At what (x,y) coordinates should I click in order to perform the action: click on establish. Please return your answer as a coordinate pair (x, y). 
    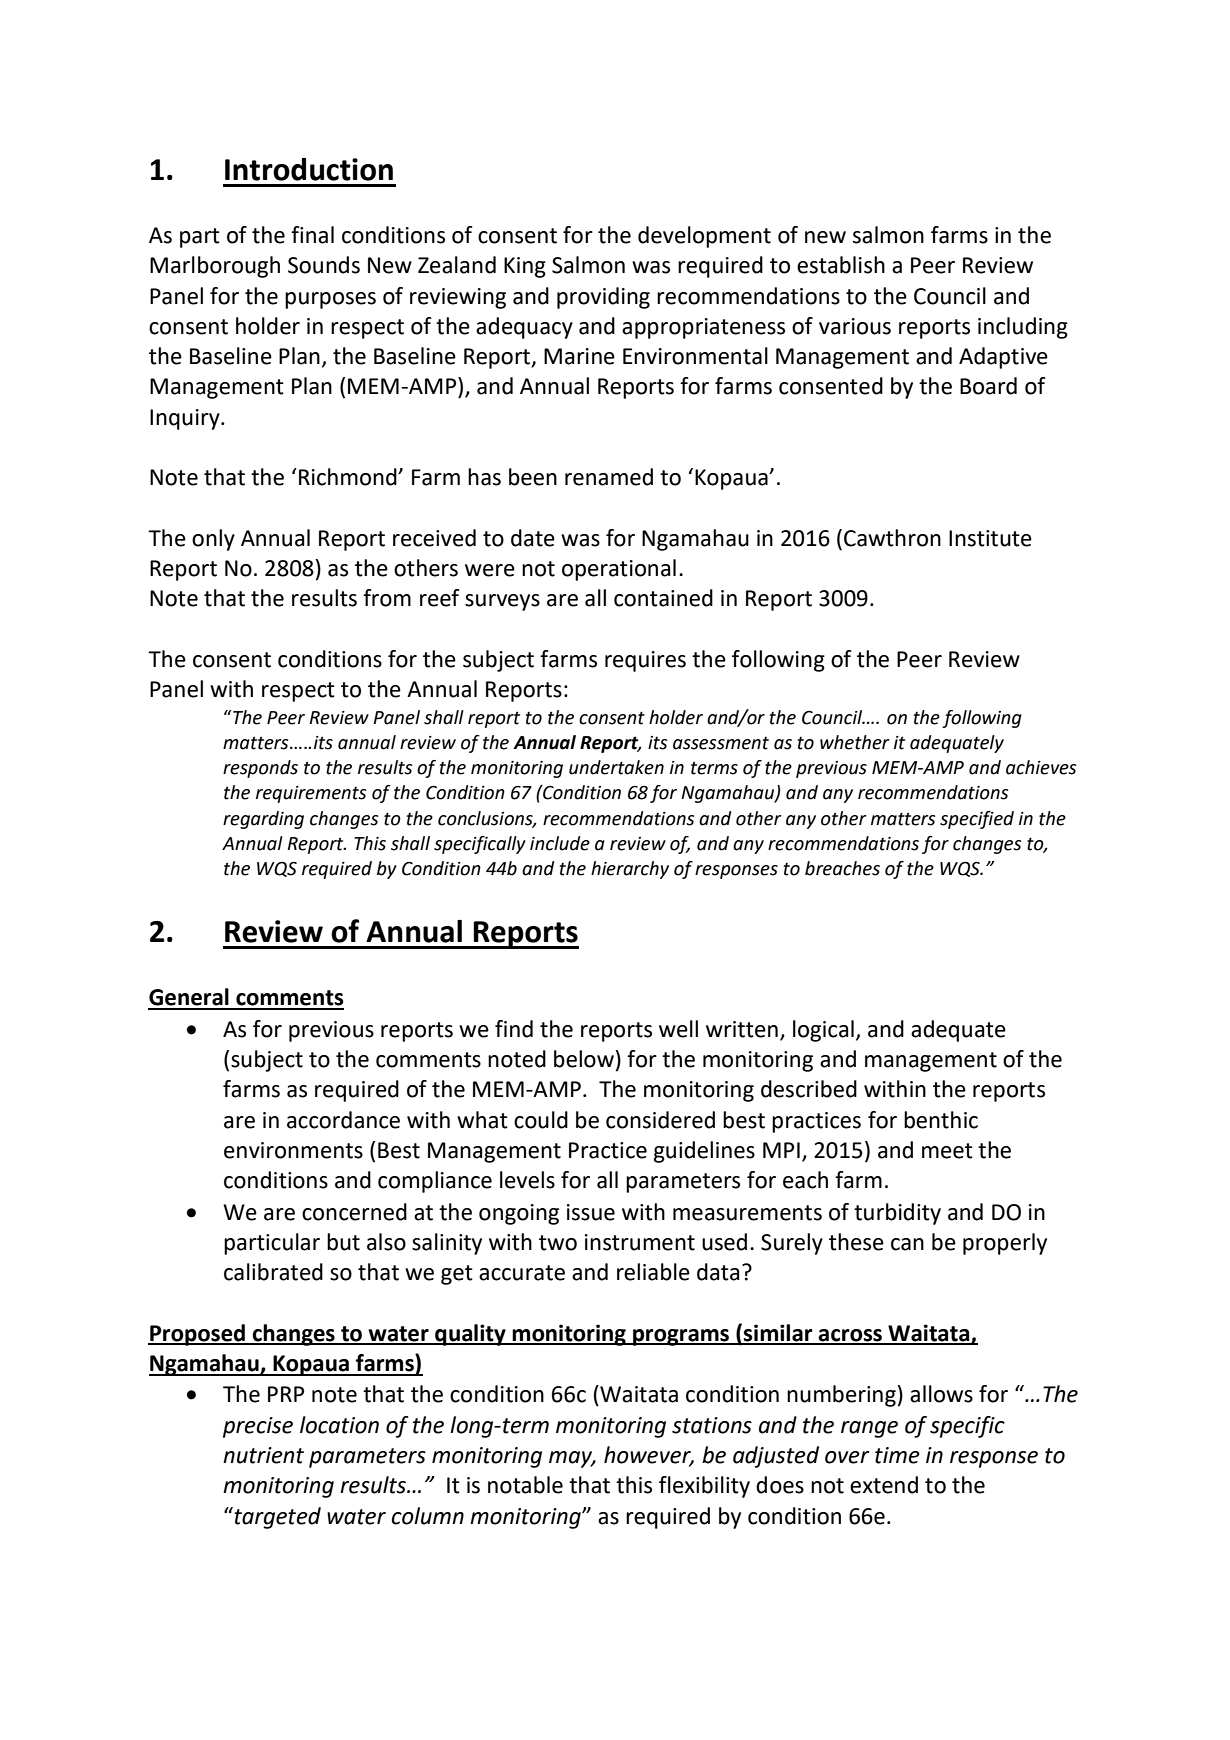
    Looking at the image, I should click on (841, 265).
